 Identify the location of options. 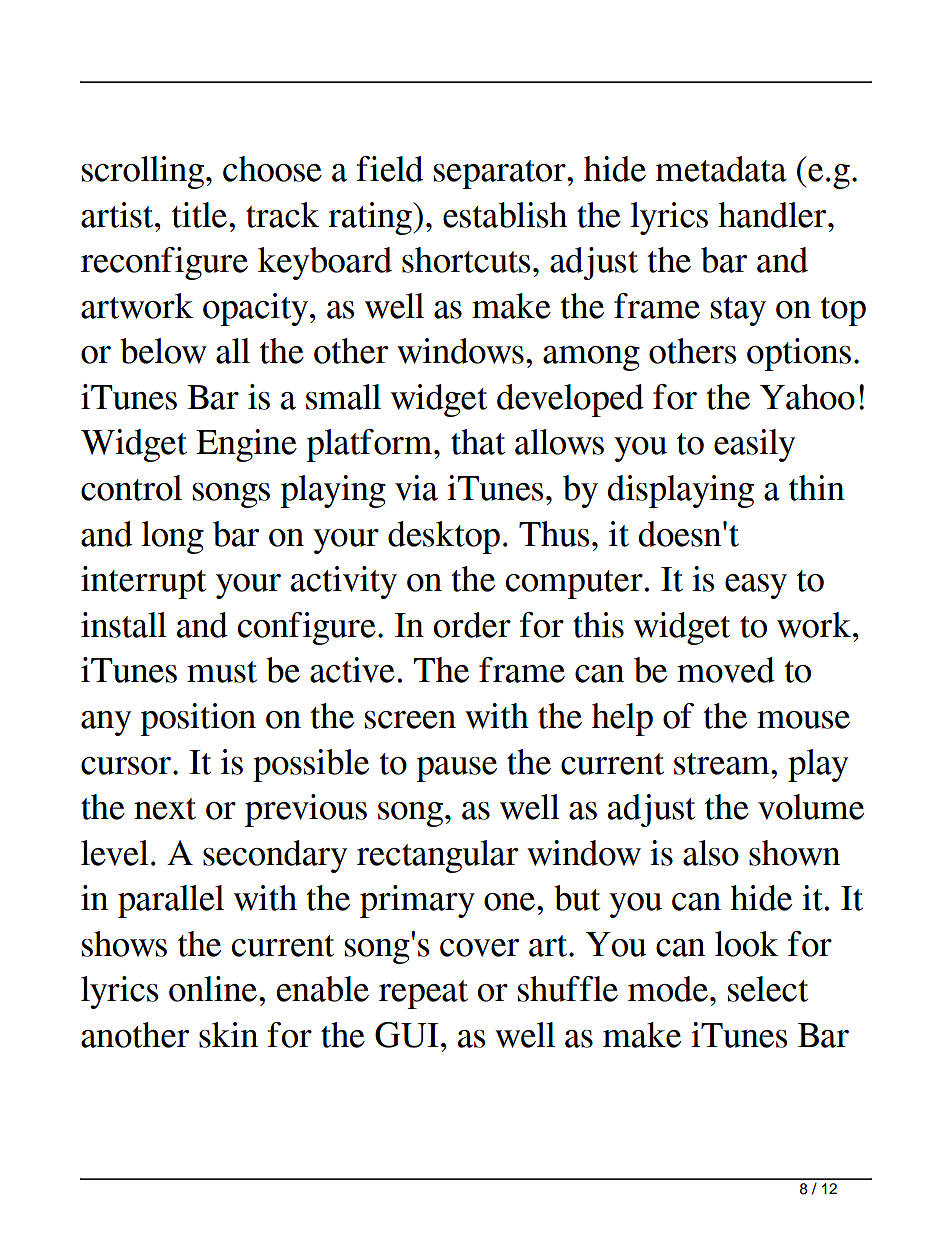
(799, 354).
